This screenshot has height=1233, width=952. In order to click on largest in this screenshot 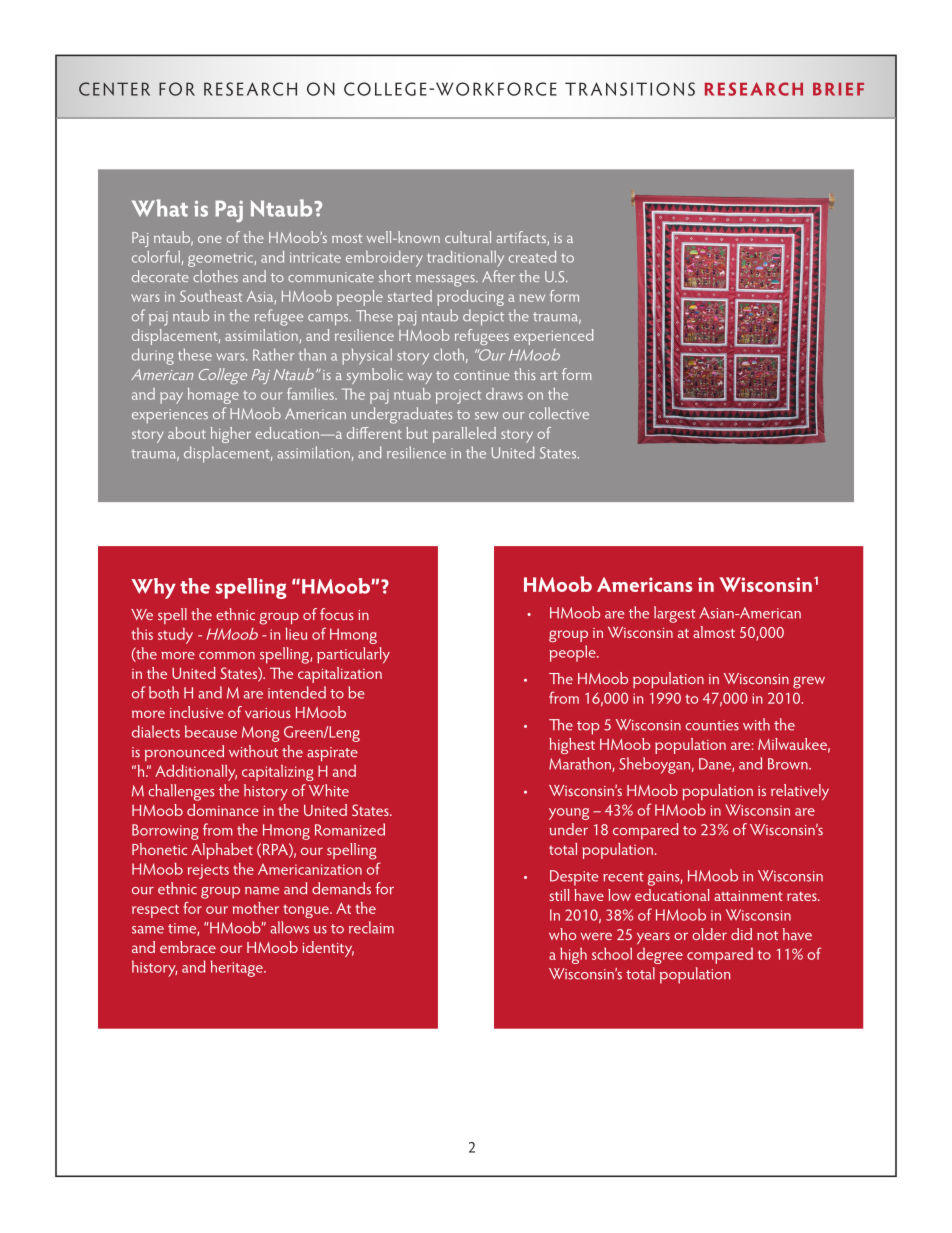, I will do `click(675, 614)`.
